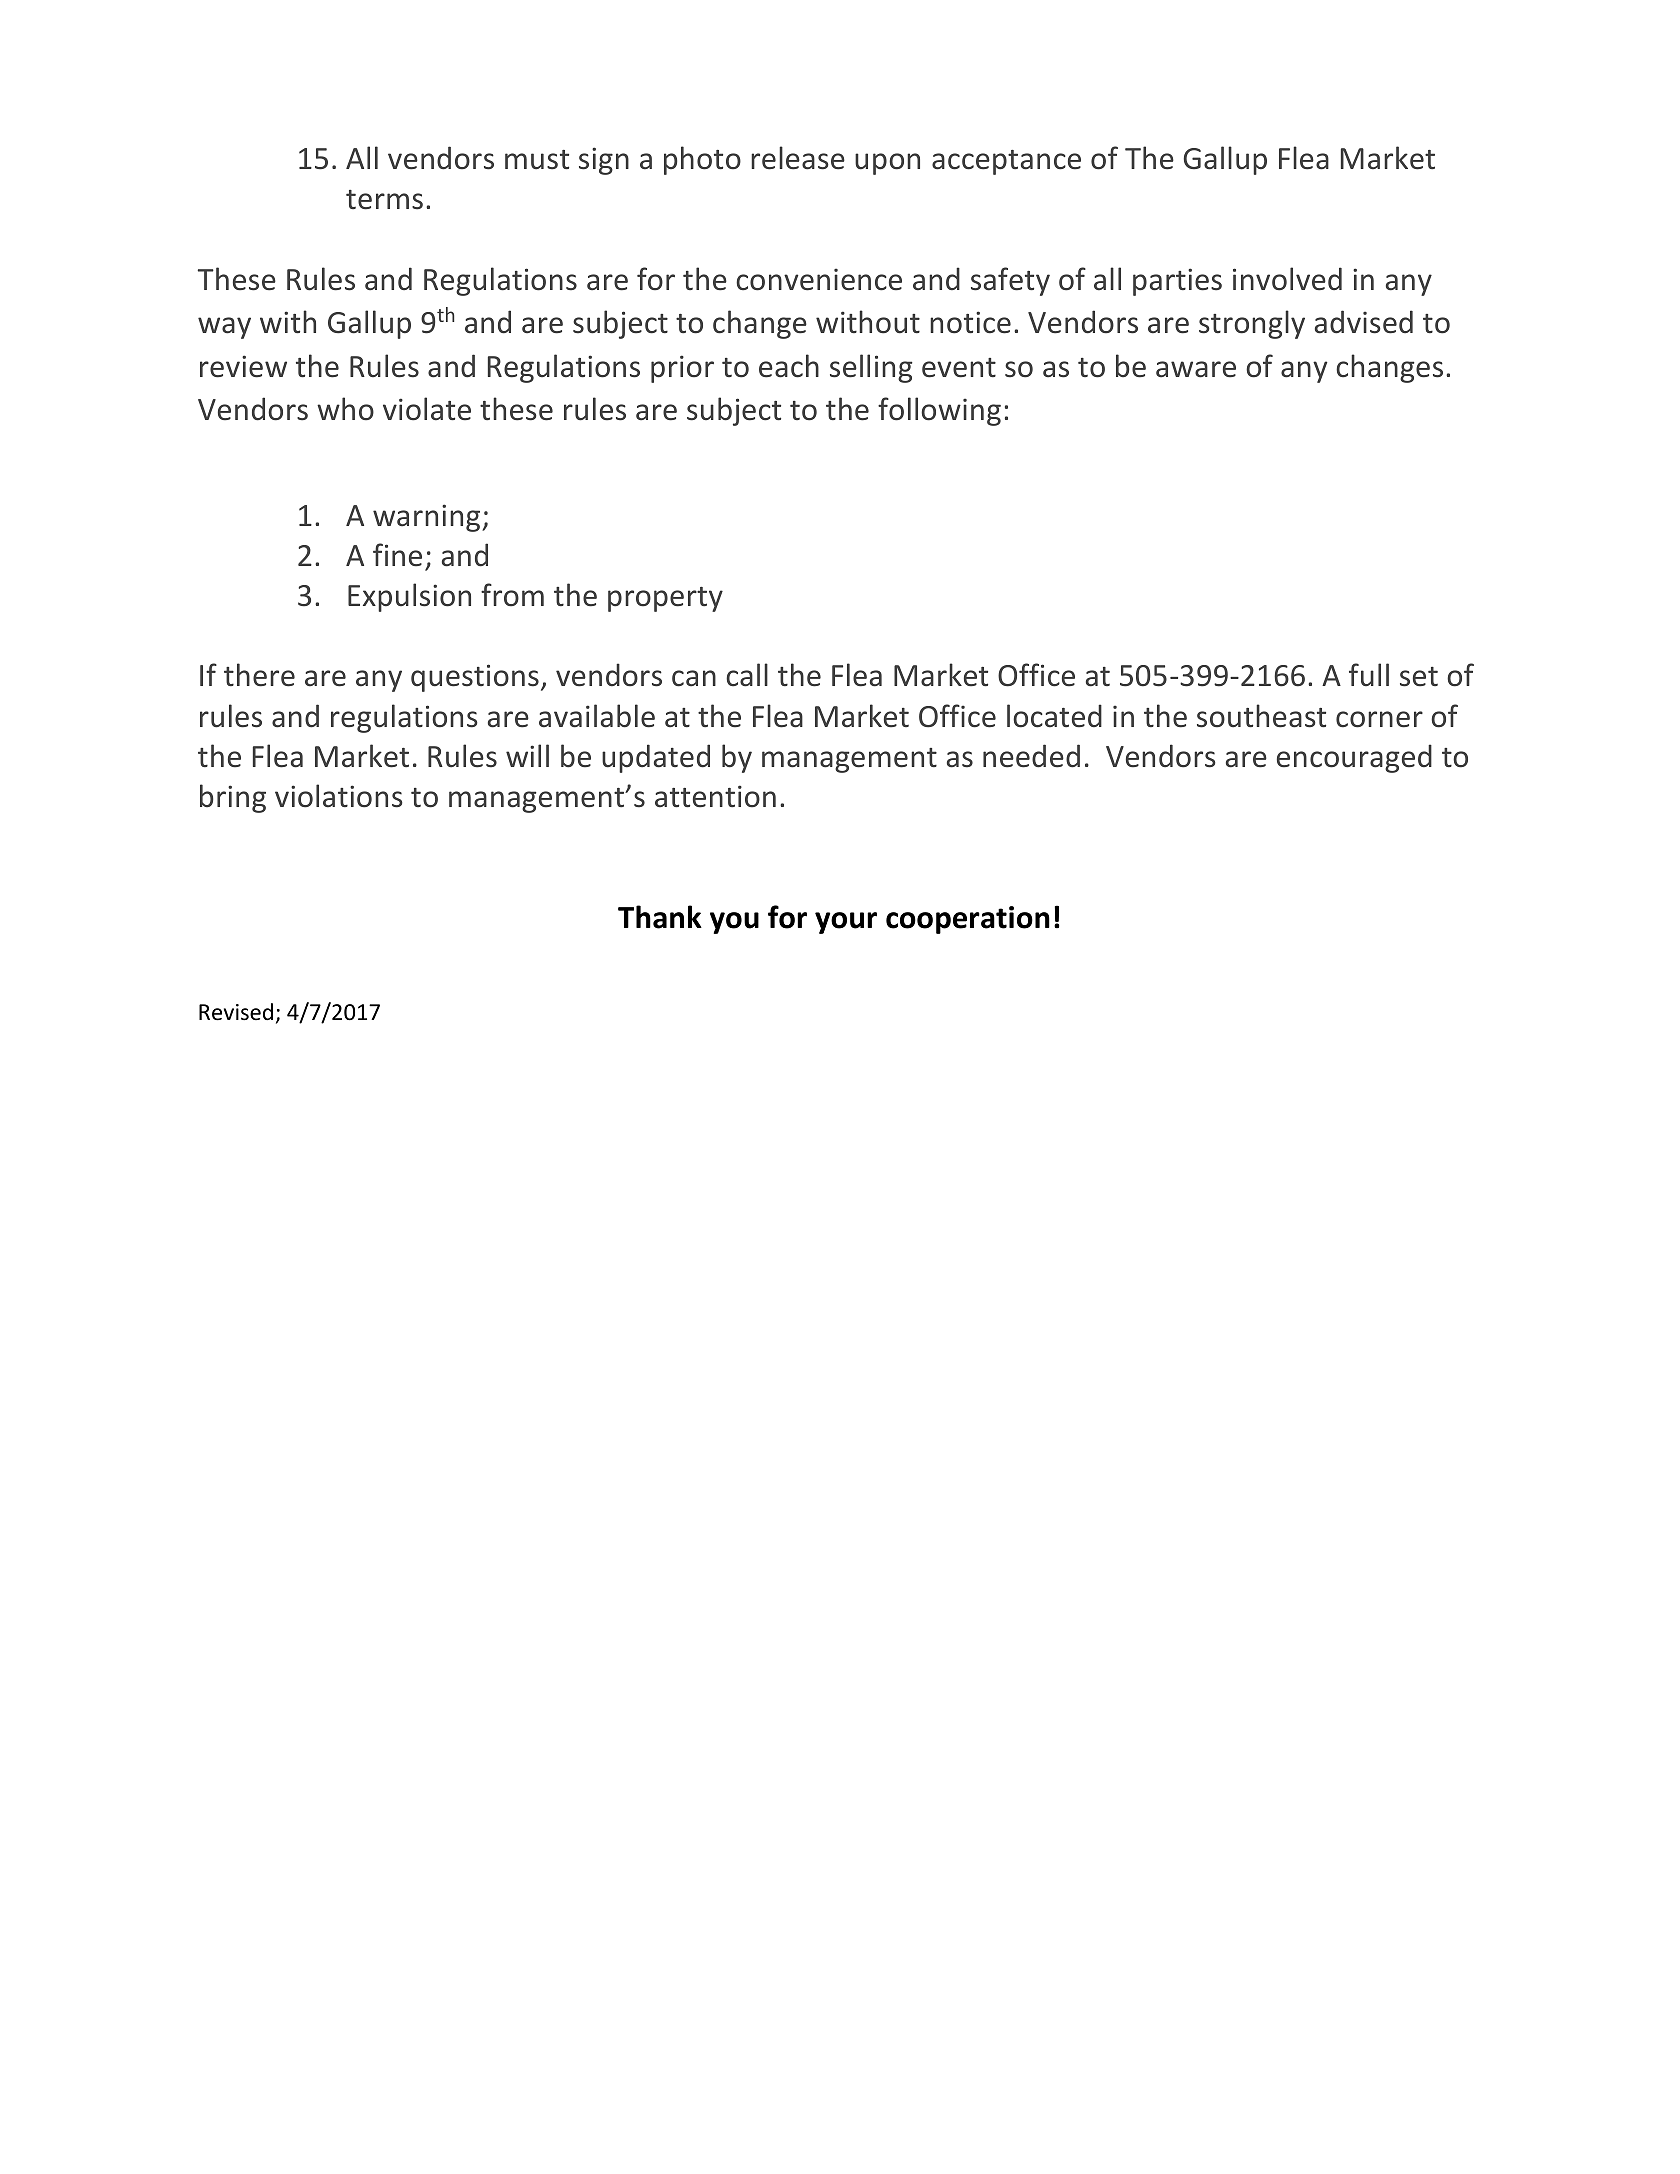  What do you see at coordinates (236, 1012) in the screenshot?
I see `Revised` at bounding box center [236, 1012].
